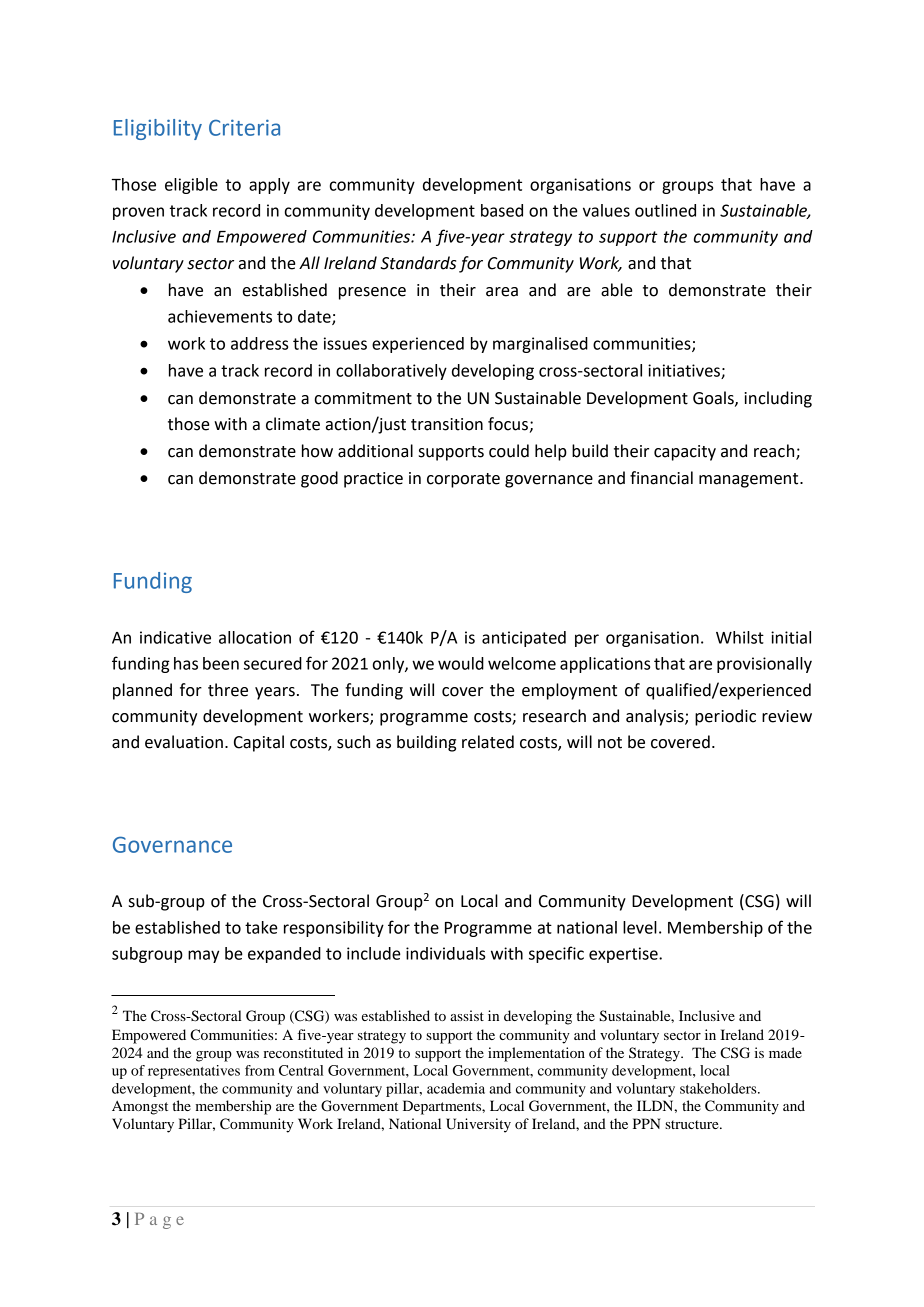 Image resolution: width=924 pixels, height=1307 pixels. I want to click on based, so click(502, 210).
